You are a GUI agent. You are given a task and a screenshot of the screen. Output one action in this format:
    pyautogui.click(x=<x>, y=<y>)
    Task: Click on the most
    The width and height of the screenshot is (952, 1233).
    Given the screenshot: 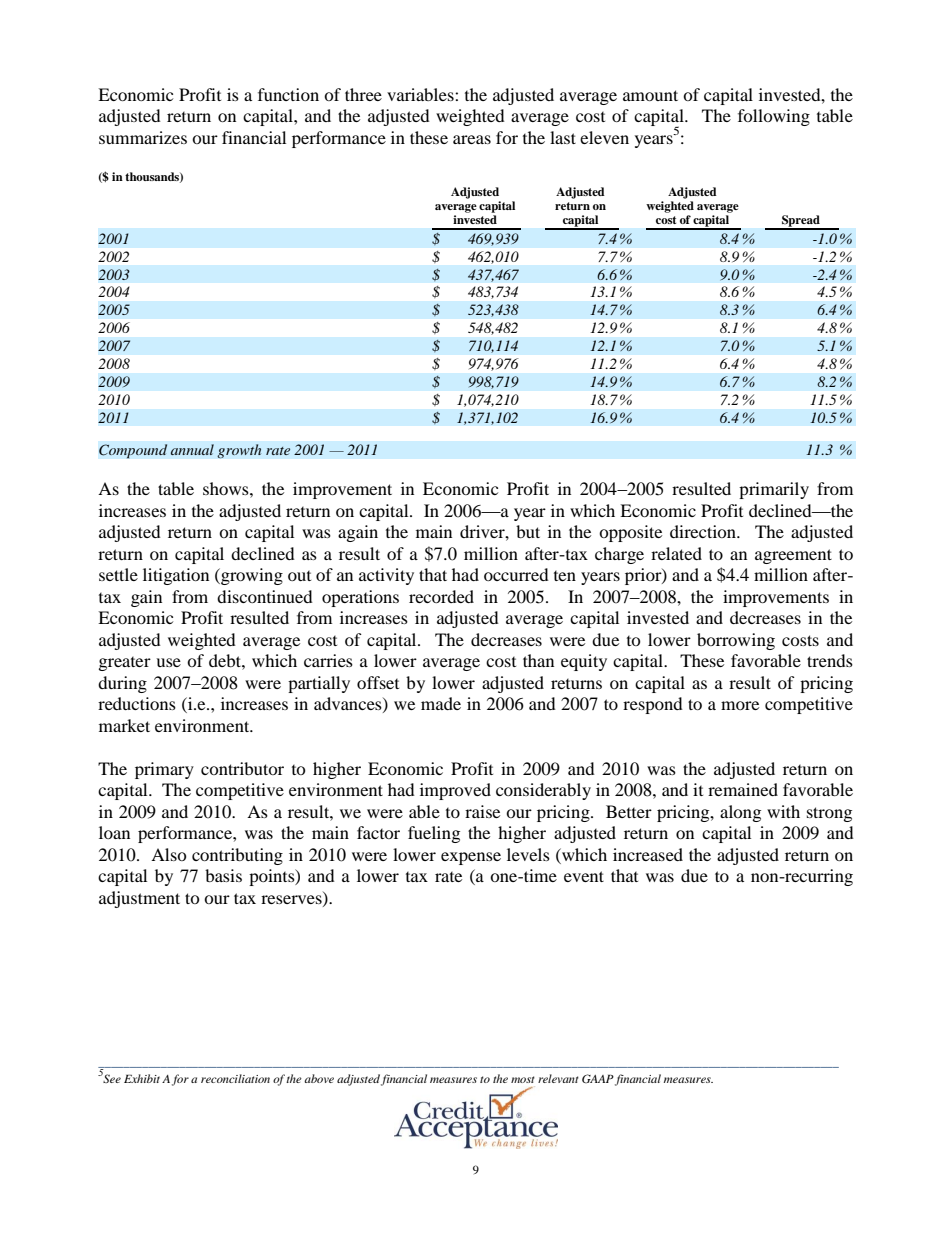 What is the action you would take?
    pyautogui.click(x=523, y=1079)
